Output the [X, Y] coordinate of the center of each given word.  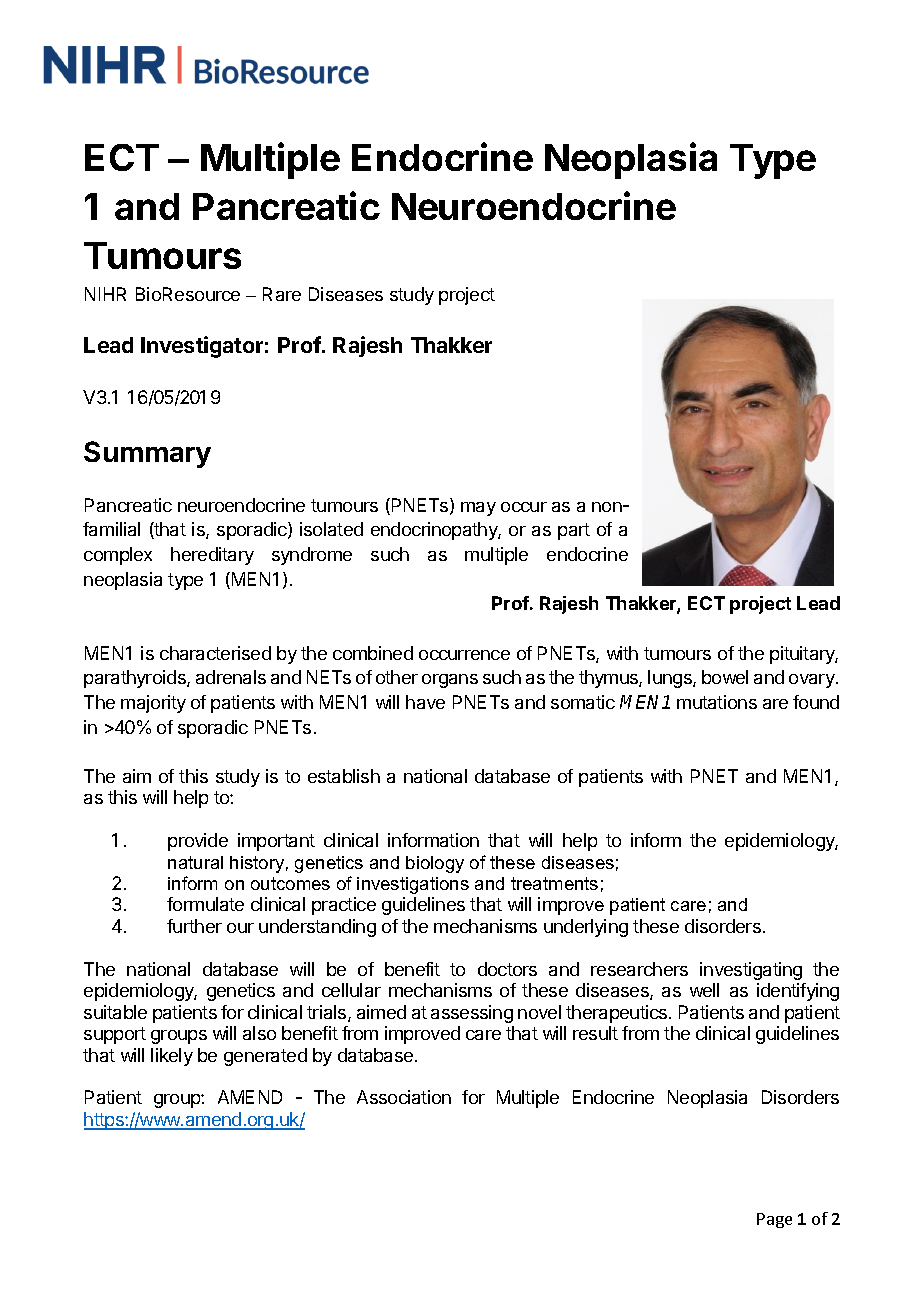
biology [435, 864]
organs [450, 681]
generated [265, 1057]
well [704, 990]
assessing [472, 1014]
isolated [331, 529]
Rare [282, 294]
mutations [717, 702]
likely [172, 1057]
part [574, 531]
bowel [725, 677]
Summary [147, 454]
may [478, 509]
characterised [215, 653]
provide [198, 842]
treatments [554, 883]
